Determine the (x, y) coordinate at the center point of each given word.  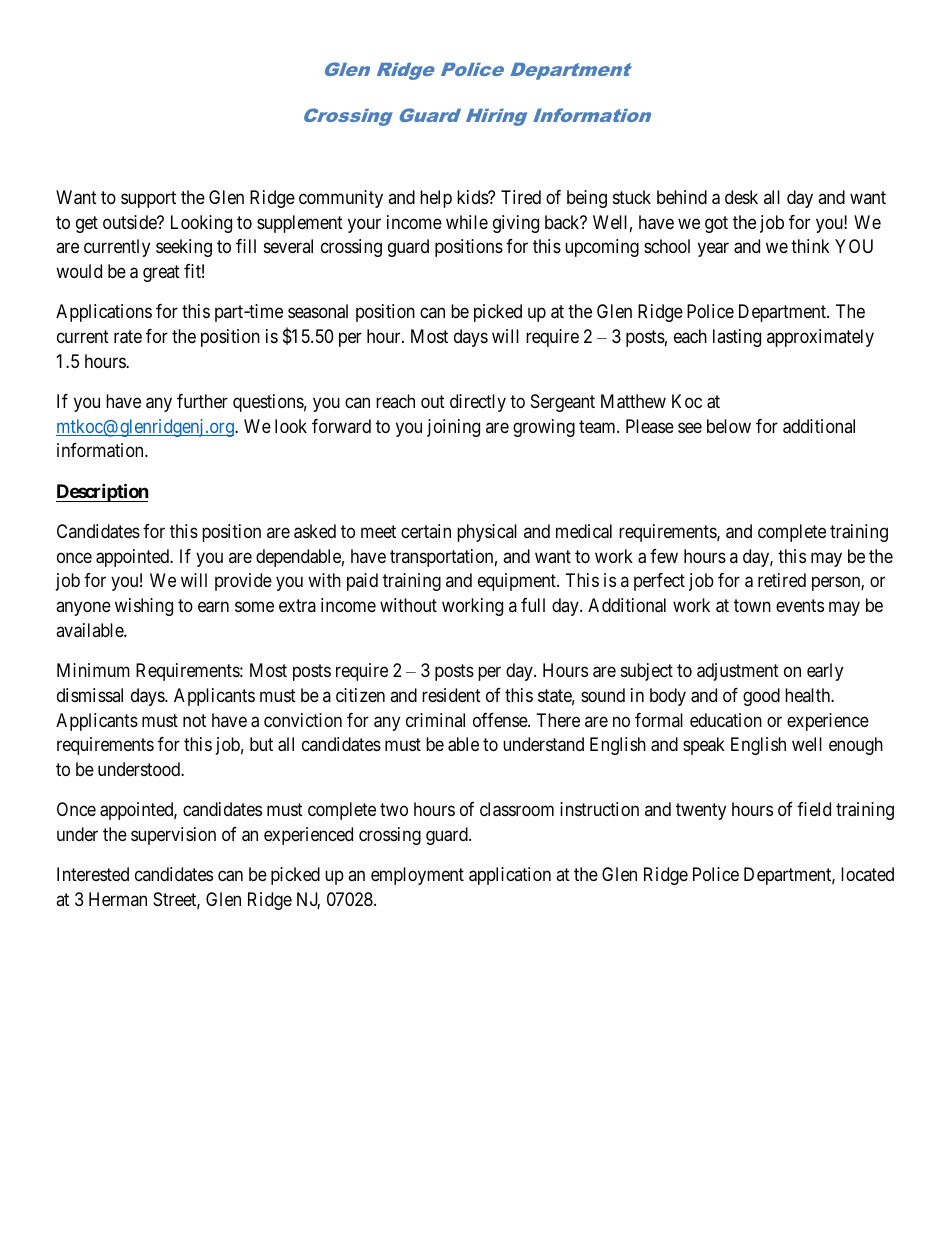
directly (478, 403)
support (148, 199)
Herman (118, 899)
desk (741, 197)
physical (487, 533)
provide (243, 582)
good (761, 697)
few (664, 556)
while (467, 222)
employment (417, 876)
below (729, 426)
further (202, 401)
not (194, 720)
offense (501, 720)
